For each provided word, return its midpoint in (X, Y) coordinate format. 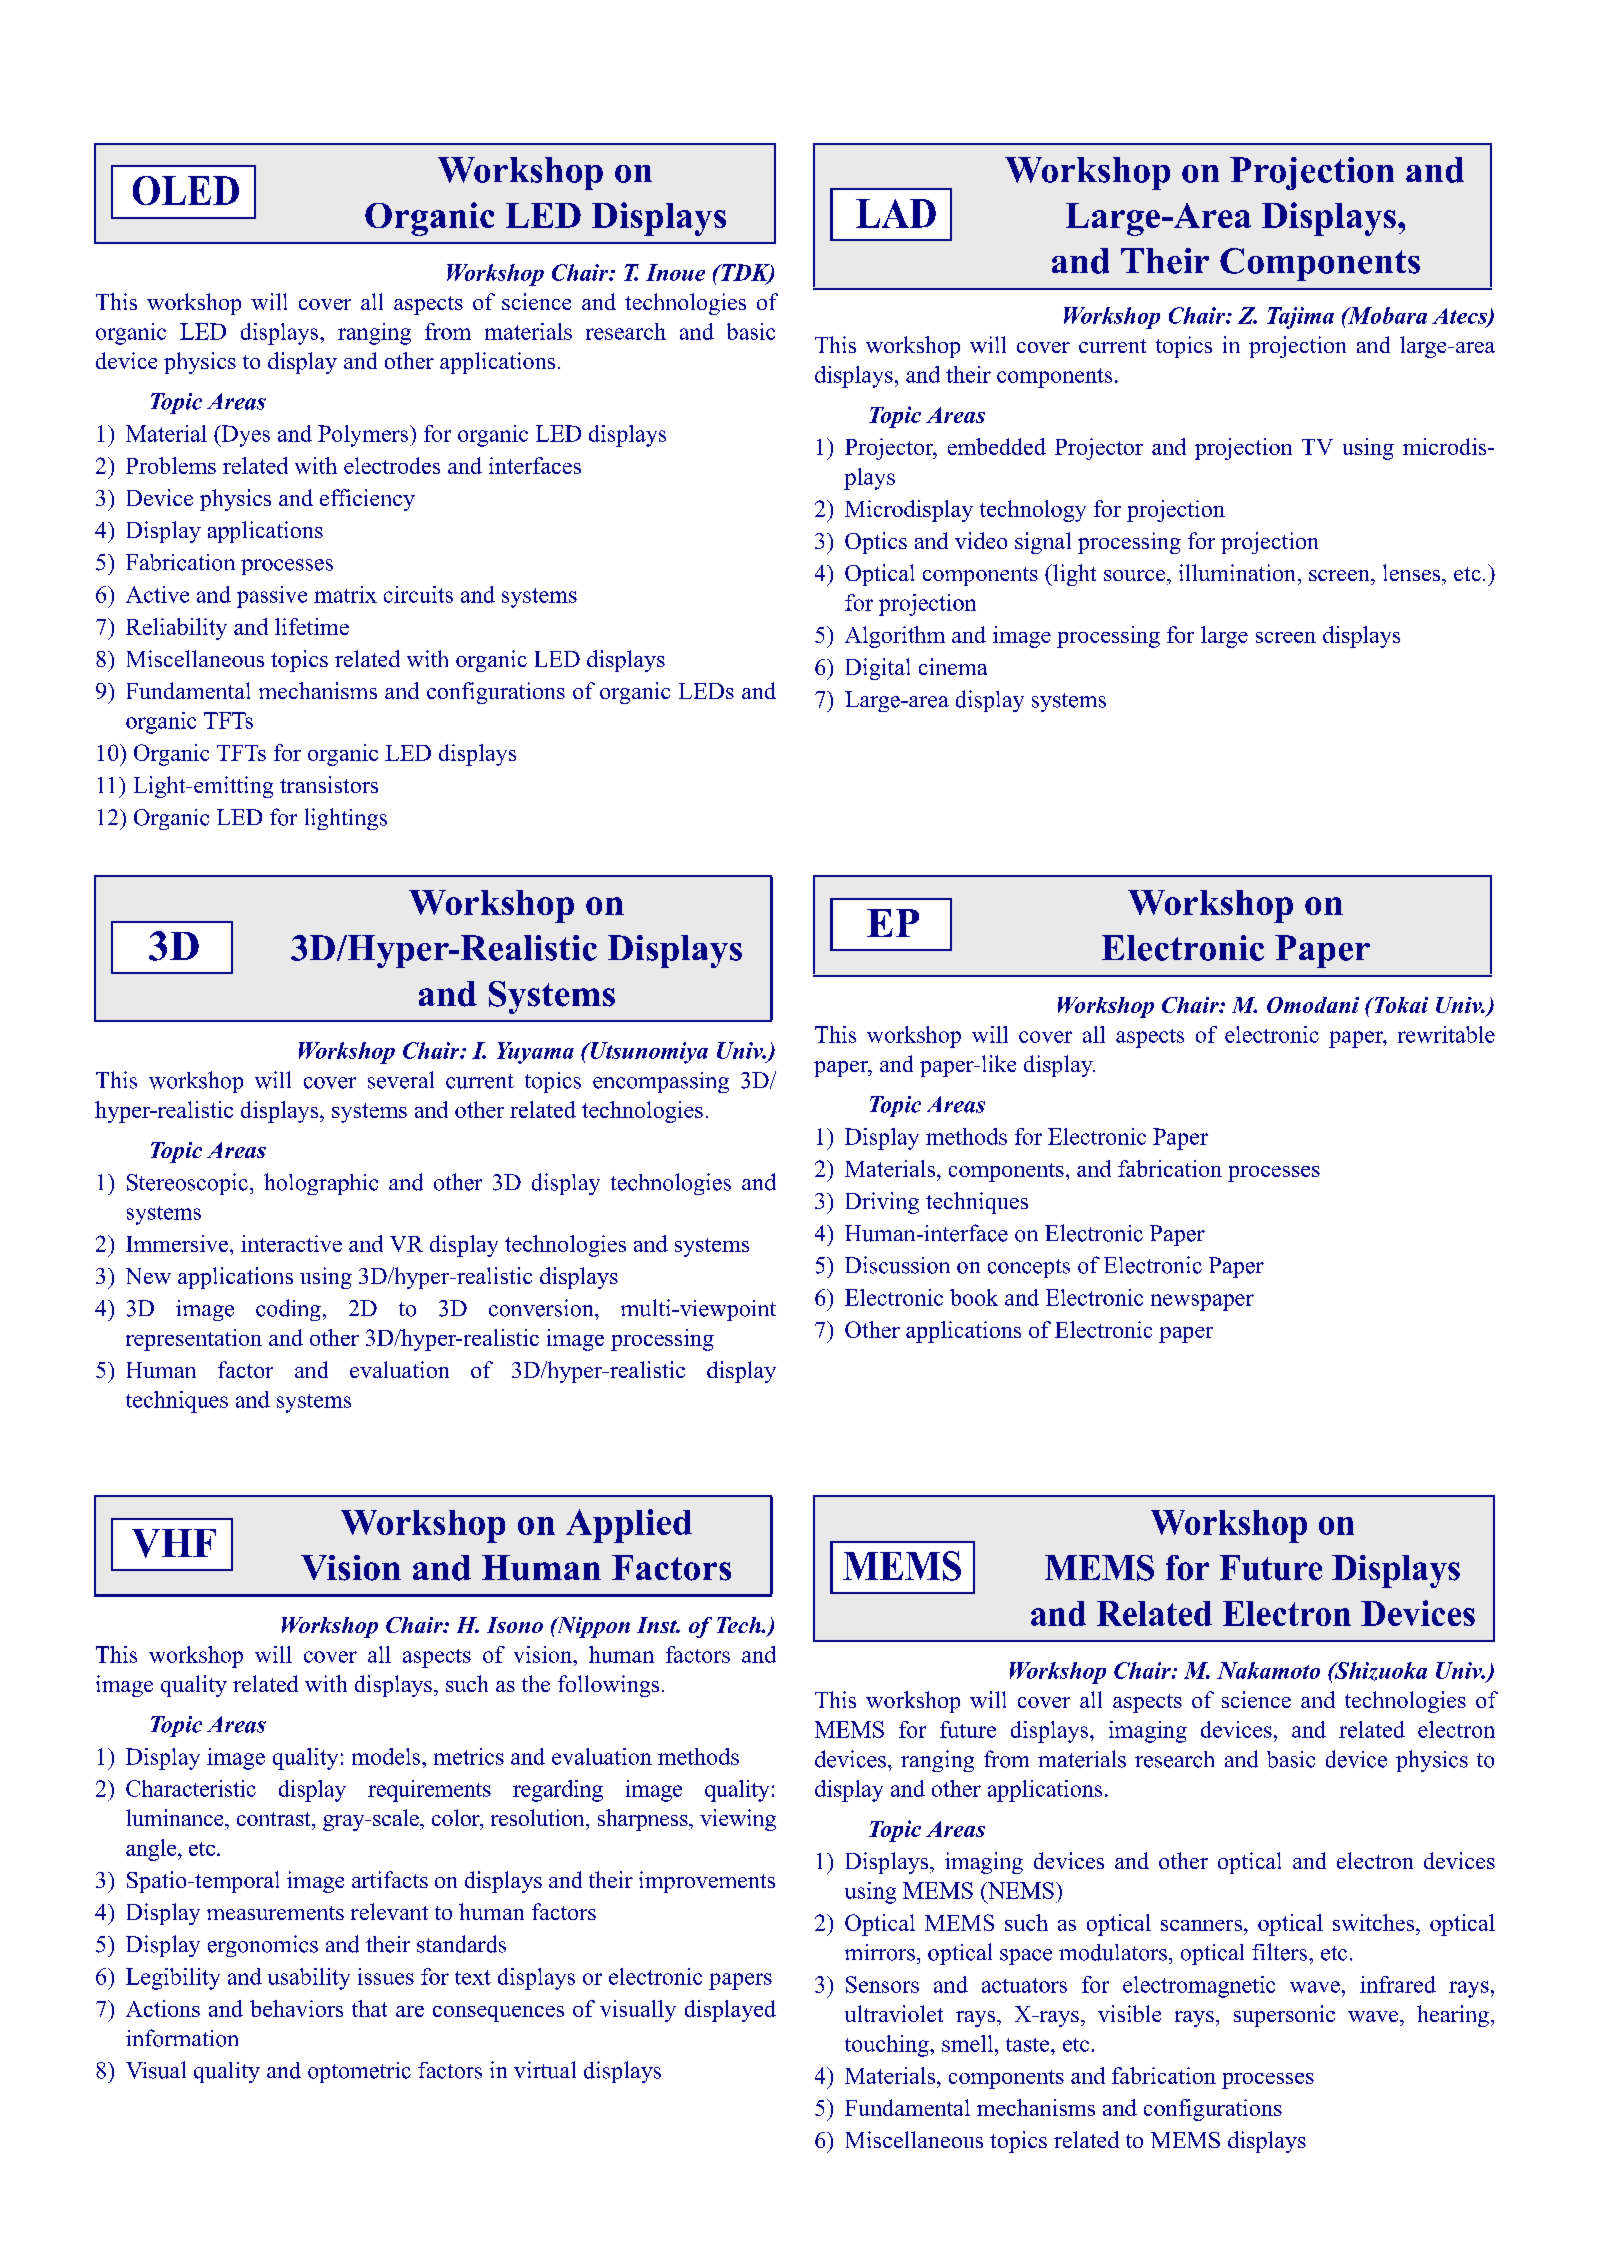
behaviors (296, 2008)
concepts (1029, 1268)
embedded (997, 446)
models (387, 1756)
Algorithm (895, 637)
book (974, 1297)
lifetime (312, 626)
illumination (1239, 572)
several (401, 1080)
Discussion (897, 1265)
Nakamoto (1268, 1670)
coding (288, 1310)
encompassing (661, 1082)
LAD (896, 213)
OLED (186, 190)
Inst (658, 1625)
